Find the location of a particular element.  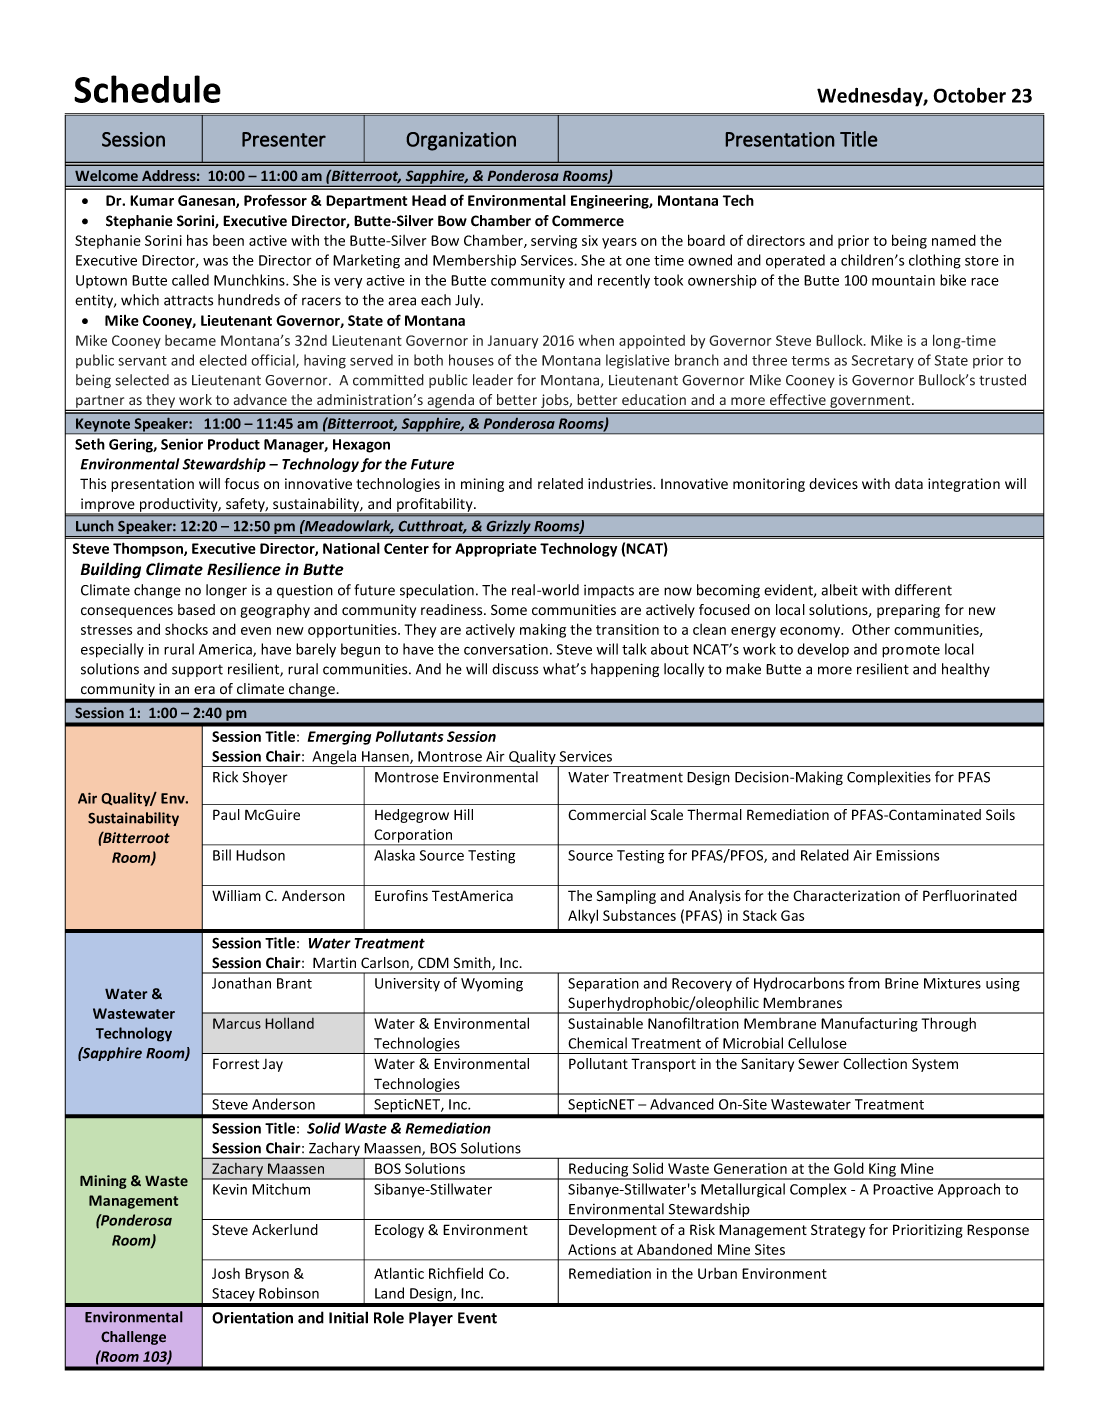

October is located at coordinates (969, 95).
